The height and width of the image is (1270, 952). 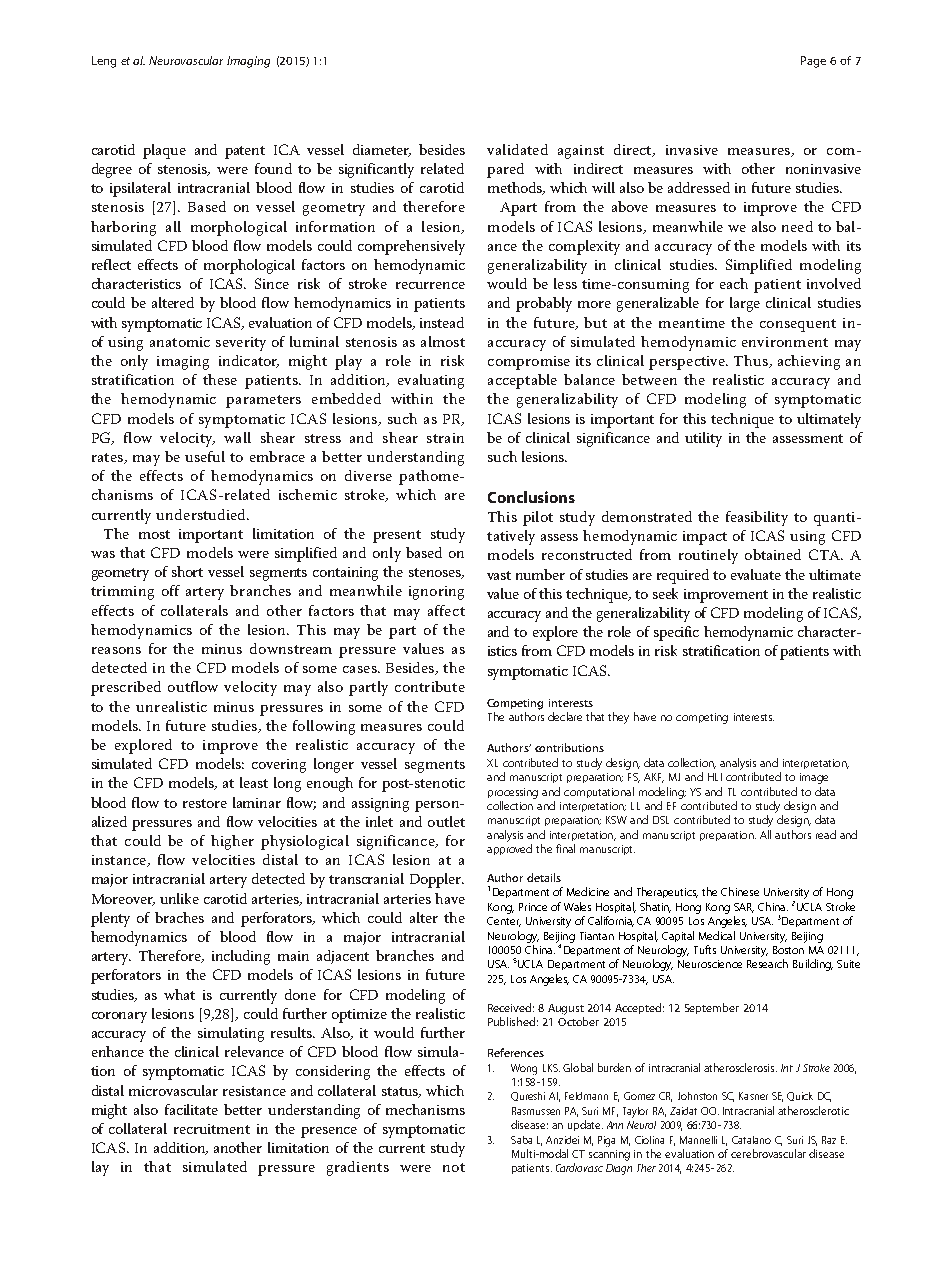 I want to click on recruitment, so click(x=212, y=1129).
